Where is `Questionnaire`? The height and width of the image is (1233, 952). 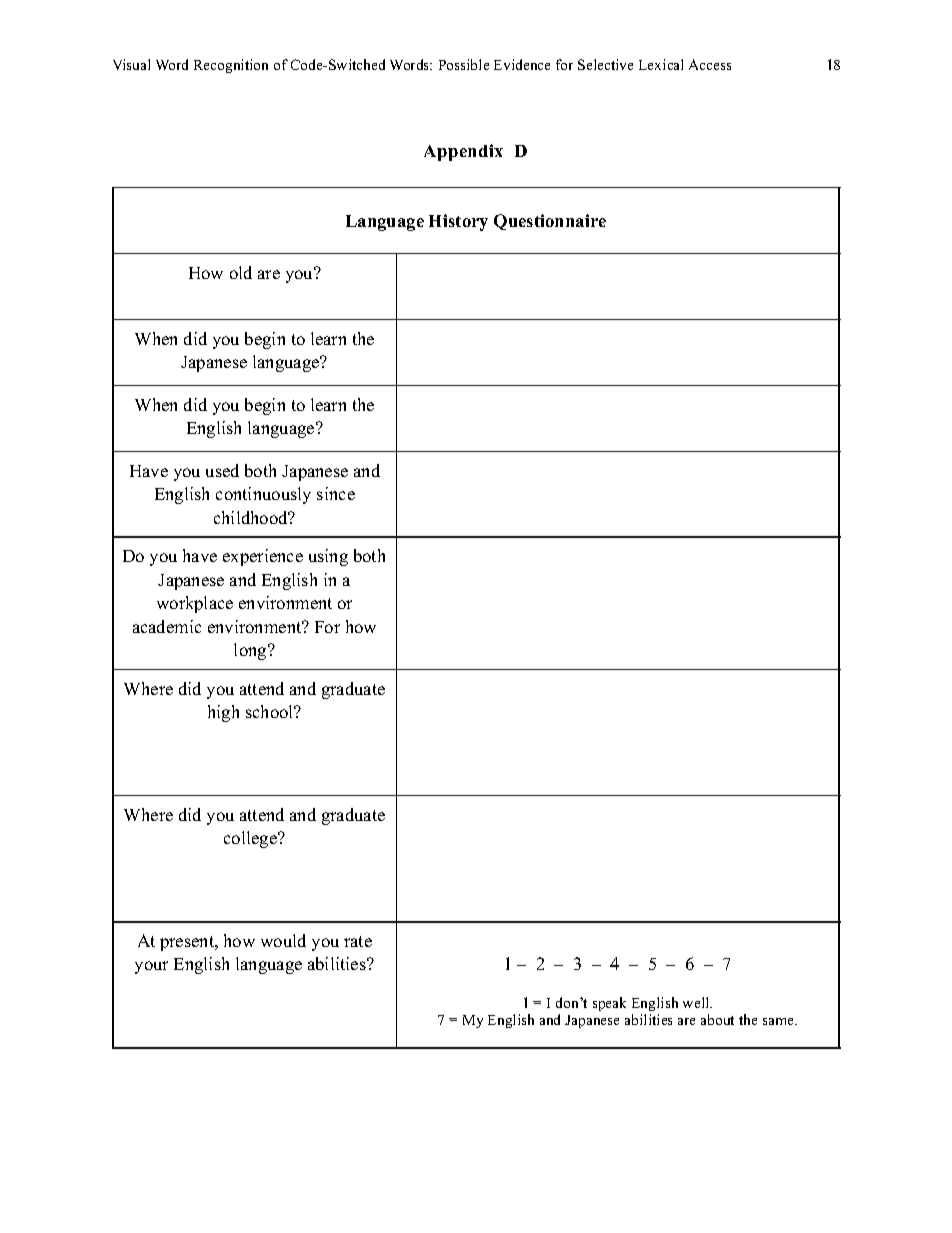 Questionnaire is located at coordinates (550, 222).
